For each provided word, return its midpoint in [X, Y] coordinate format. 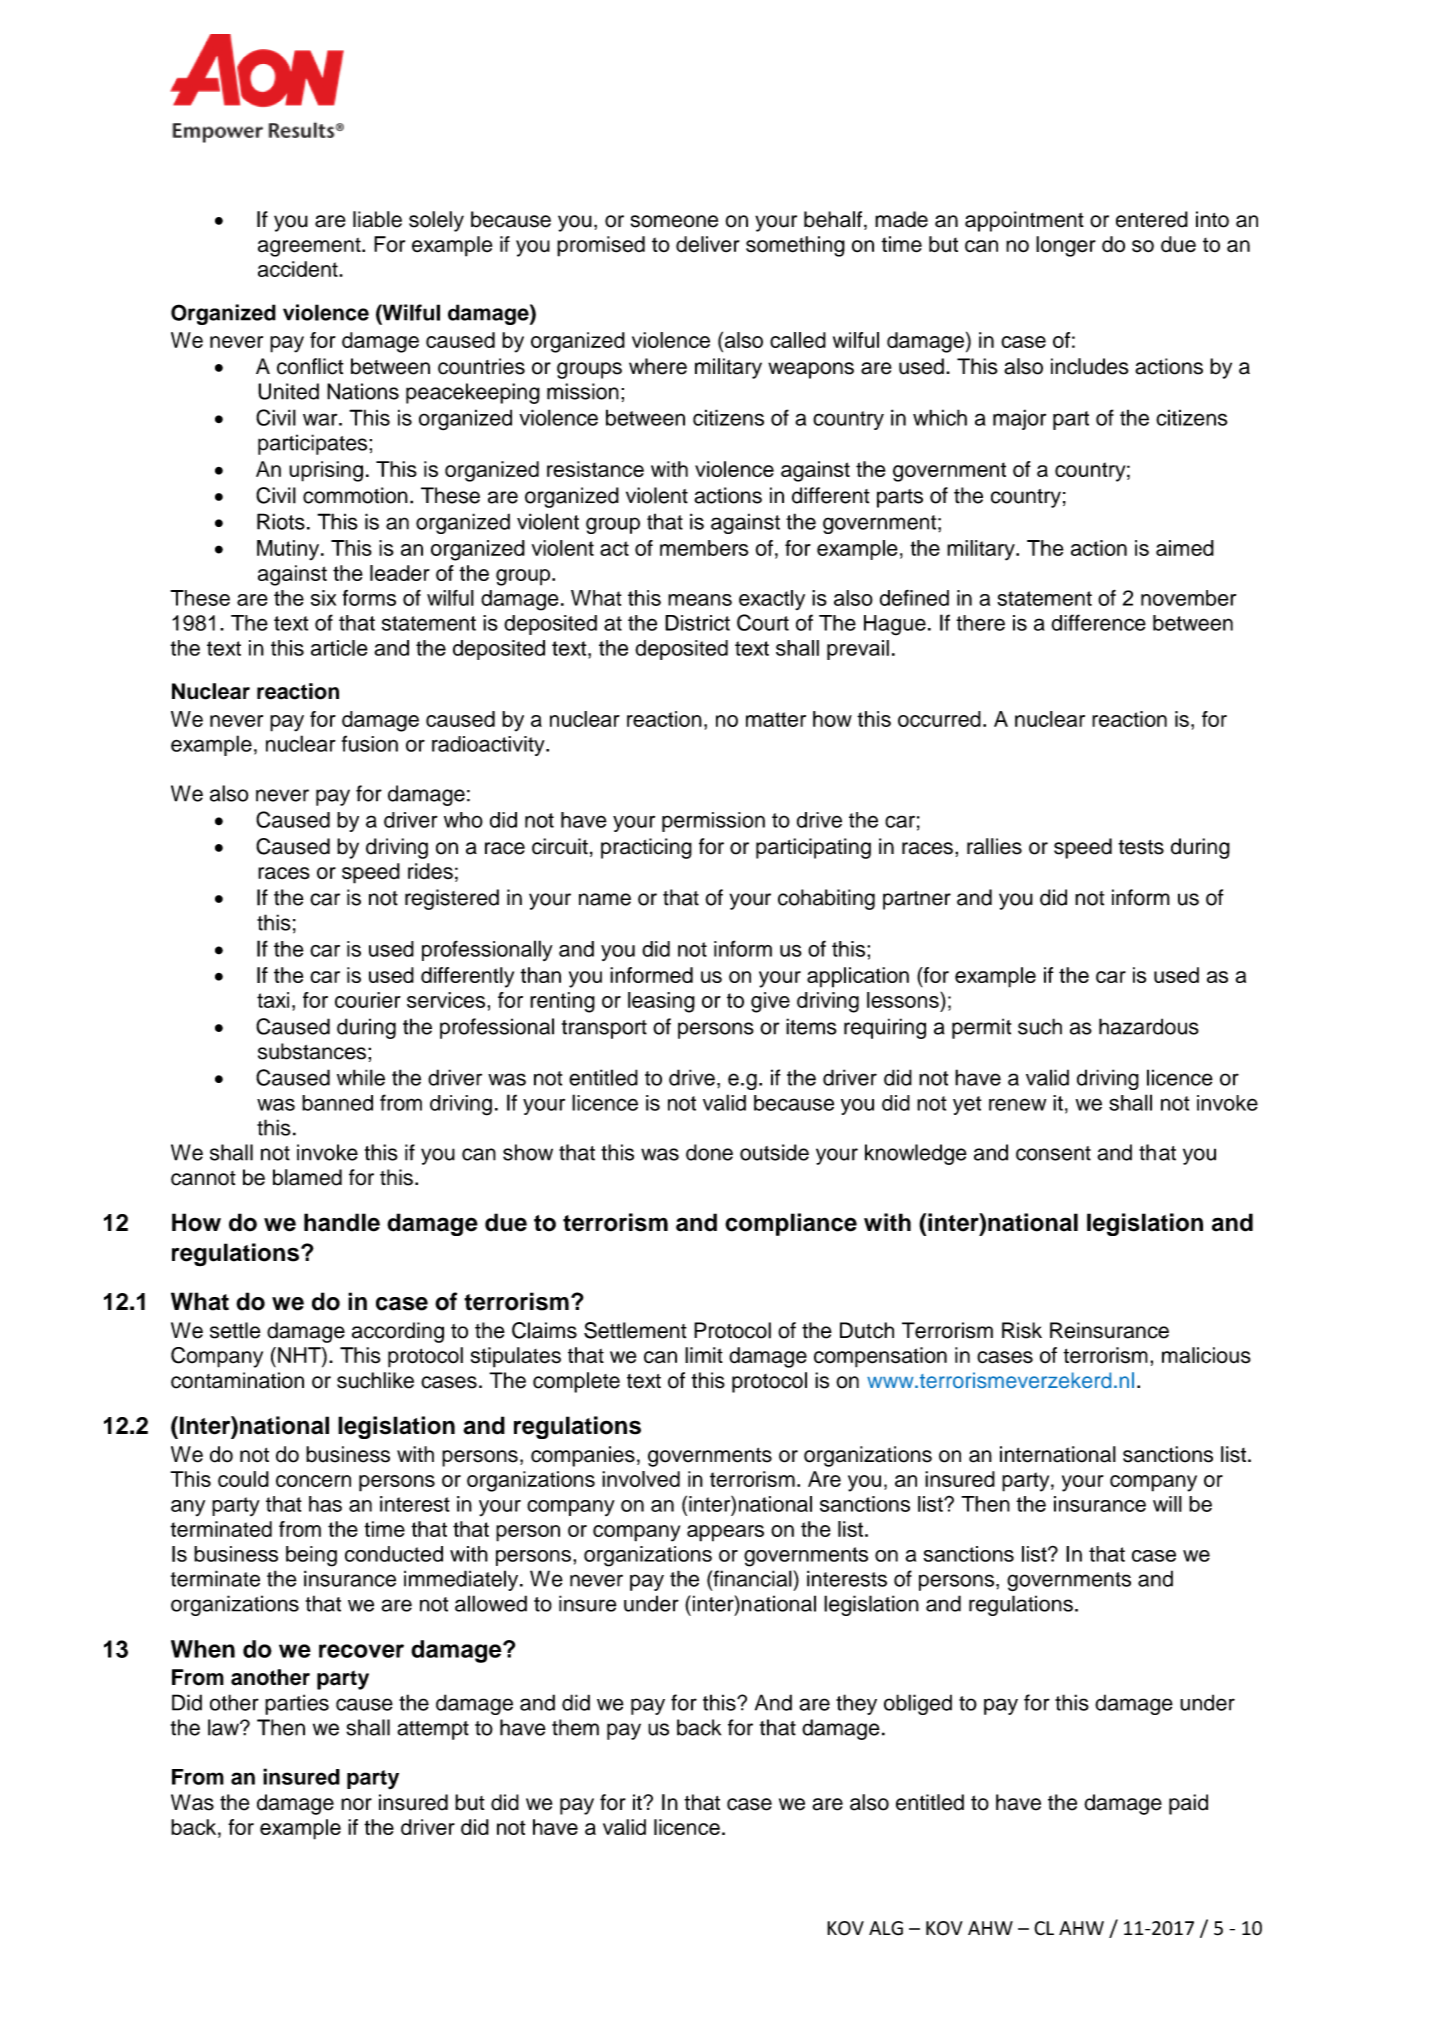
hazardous [1149, 1026]
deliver [707, 244]
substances [312, 1051]
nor [356, 1804]
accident [299, 269]
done [709, 1152]
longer [1066, 246]
